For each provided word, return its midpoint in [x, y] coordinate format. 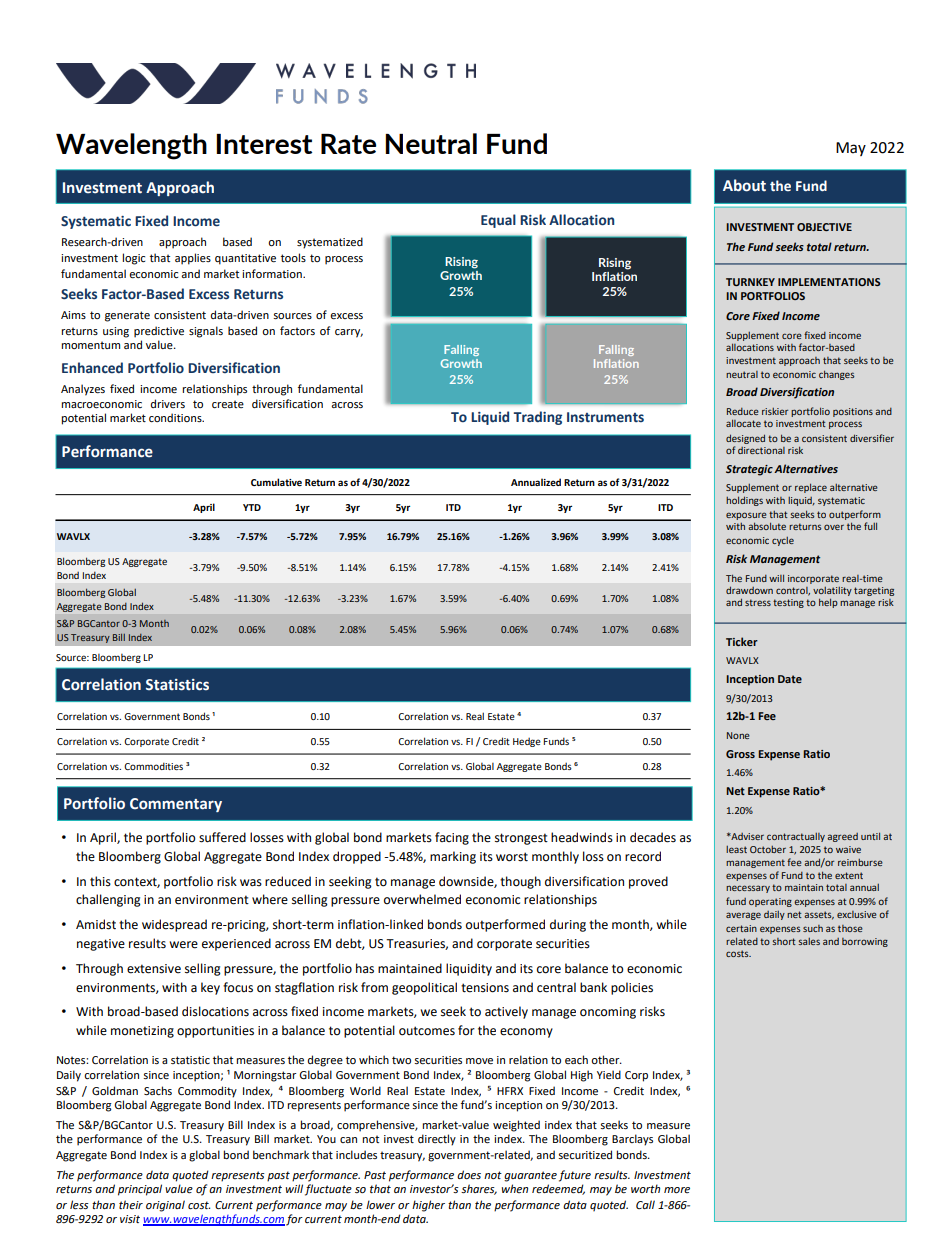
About [744, 185]
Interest [264, 144]
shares [479, 1189]
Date [790, 679]
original [165, 1206]
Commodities [153, 766]
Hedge [527, 742]
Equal [498, 221]
